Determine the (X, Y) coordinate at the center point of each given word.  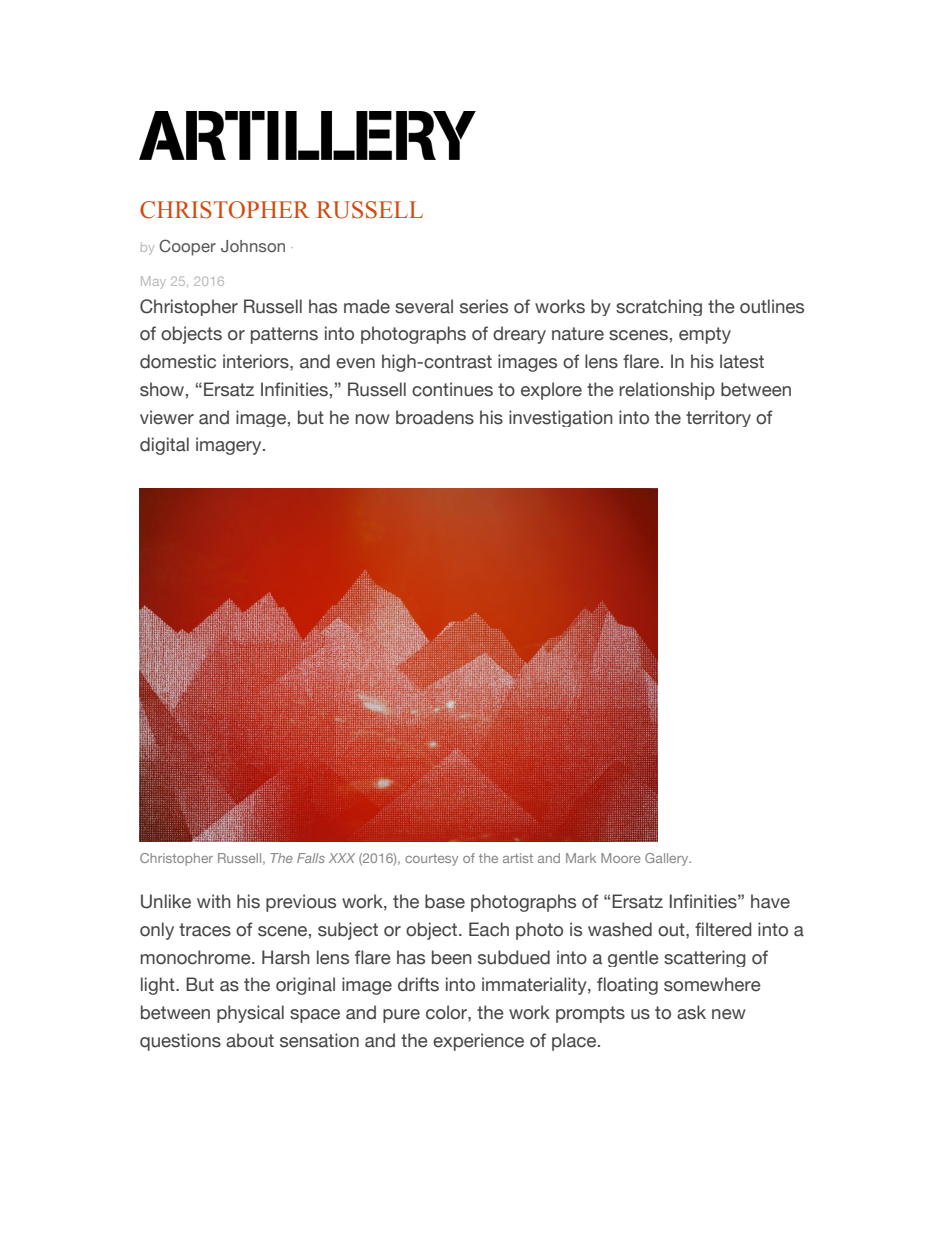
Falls (311, 858)
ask (691, 1012)
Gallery (668, 859)
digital (164, 446)
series (484, 306)
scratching (659, 307)
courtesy (431, 860)
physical (250, 1014)
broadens (435, 417)
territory (718, 418)
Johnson (253, 246)
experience (478, 1042)
